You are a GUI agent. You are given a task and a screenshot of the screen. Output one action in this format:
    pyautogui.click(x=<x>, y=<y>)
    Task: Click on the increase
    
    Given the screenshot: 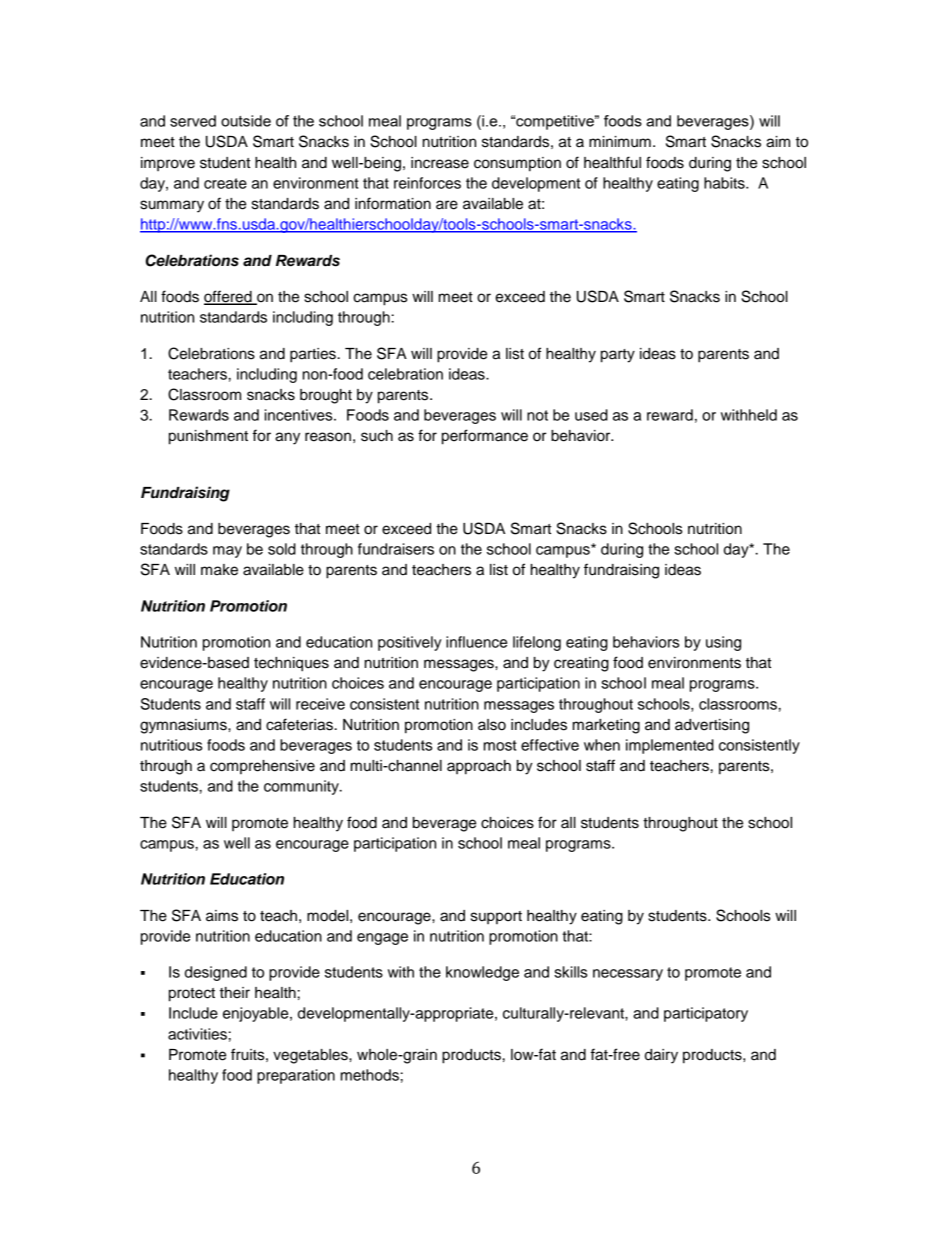 What is the action you would take?
    pyautogui.click(x=440, y=163)
